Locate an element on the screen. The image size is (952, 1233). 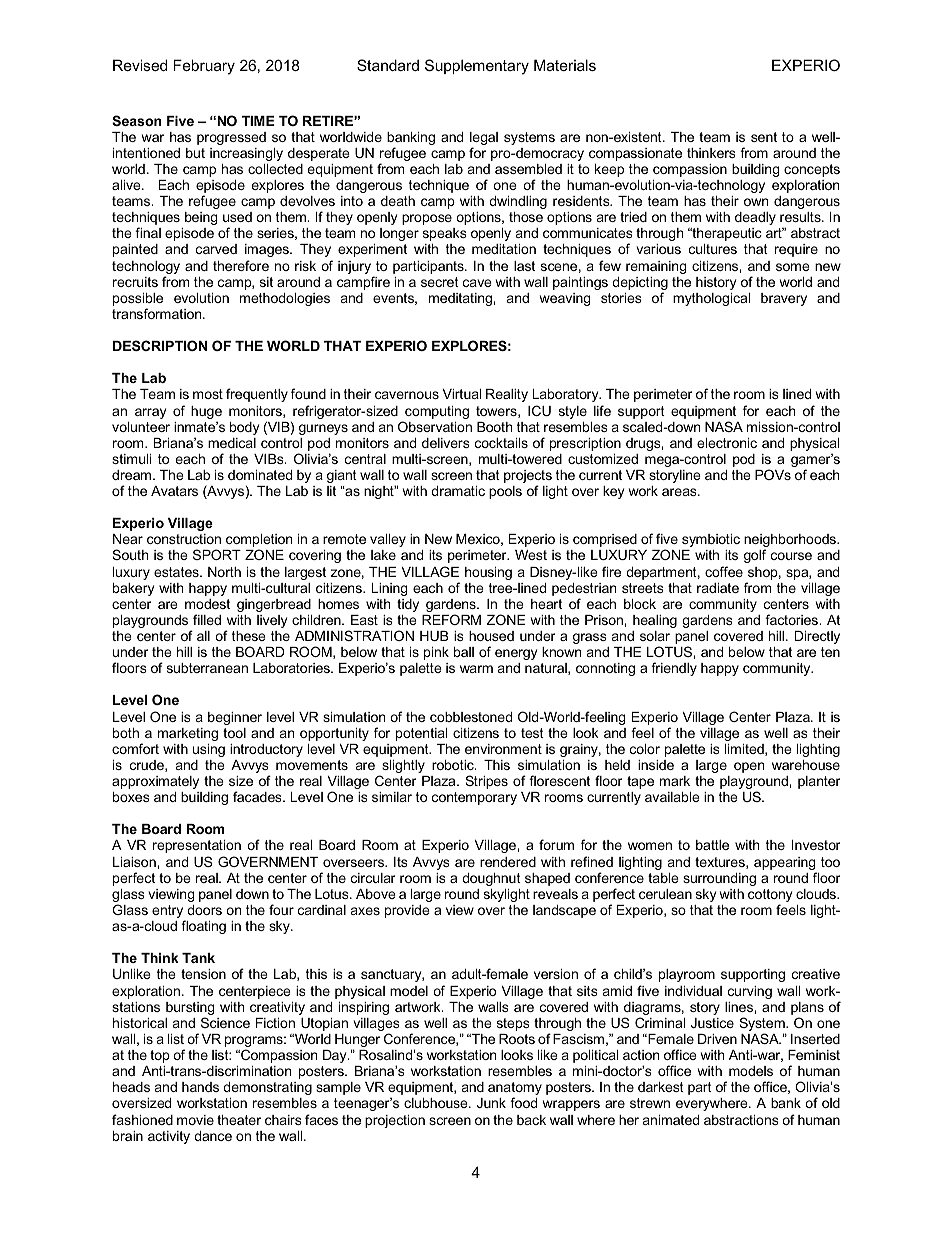
radiate is located at coordinates (718, 588).
